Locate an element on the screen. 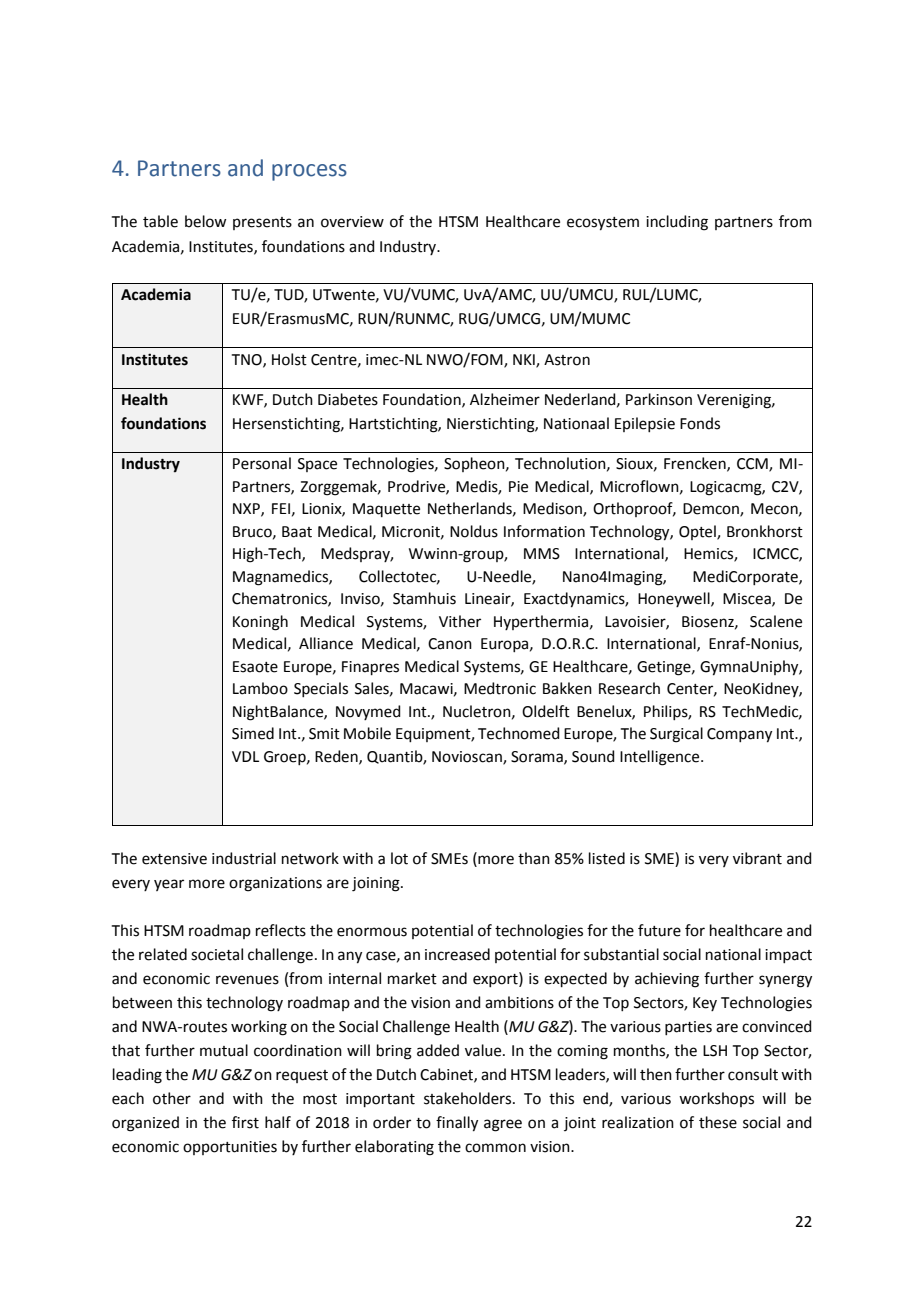 The width and height of the screenshot is (924, 1308). Company is located at coordinates (739, 735).
